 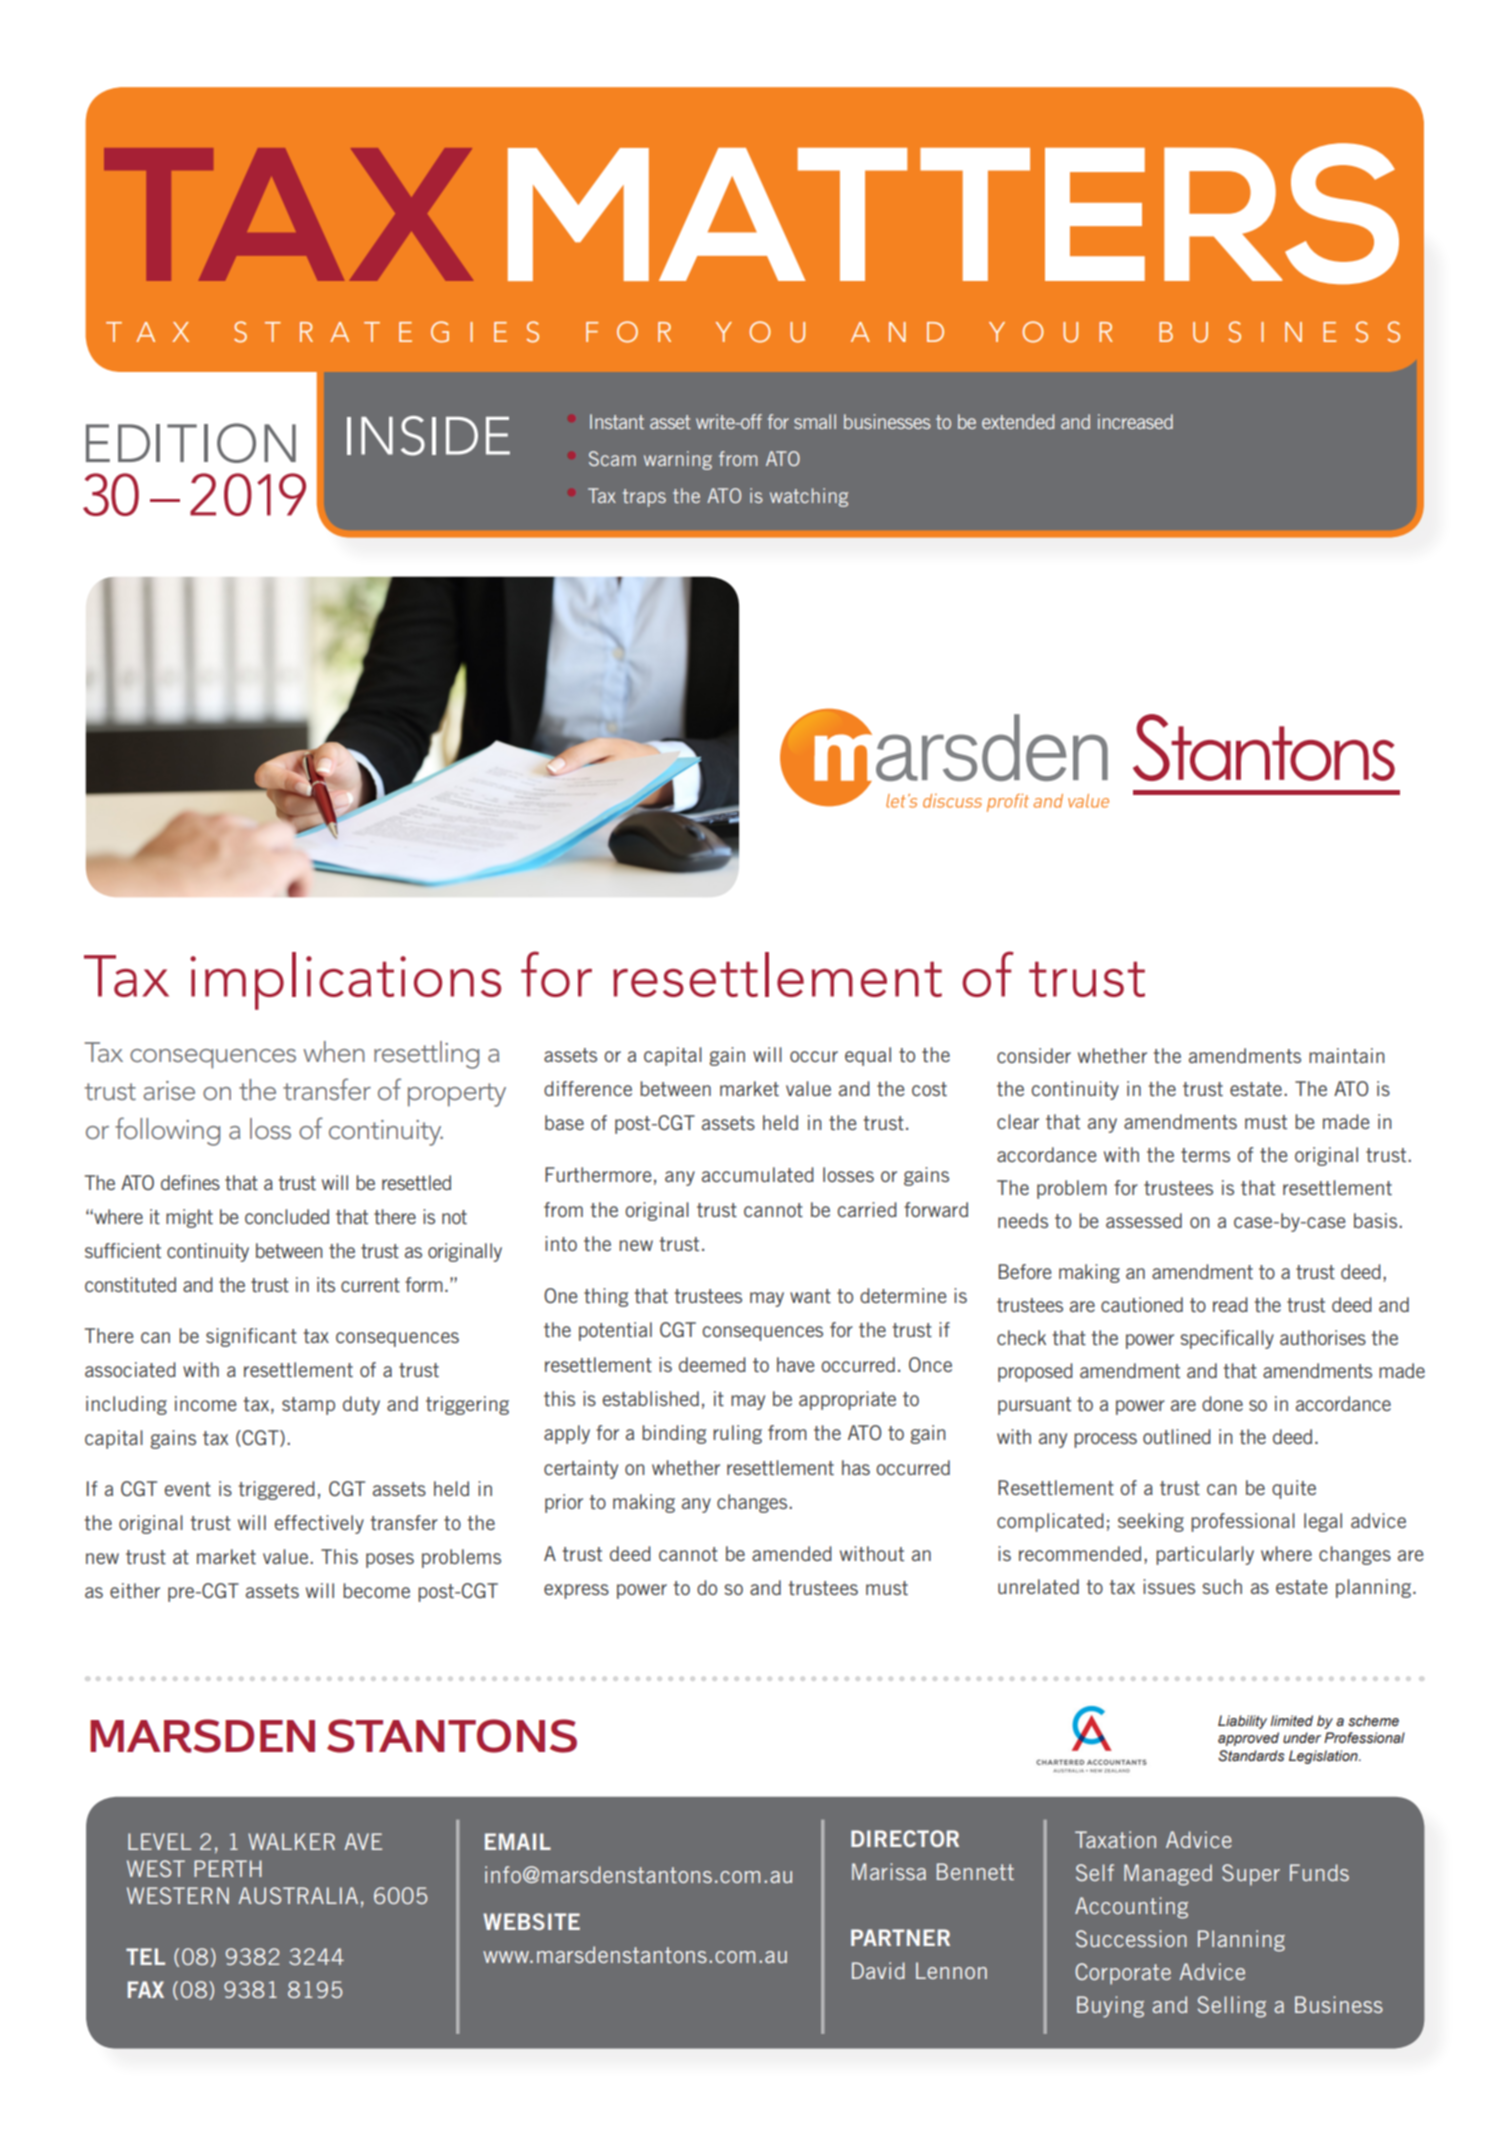 What do you see at coordinates (1135, 421) in the screenshot?
I see `increased` at bounding box center [1135, 421].
